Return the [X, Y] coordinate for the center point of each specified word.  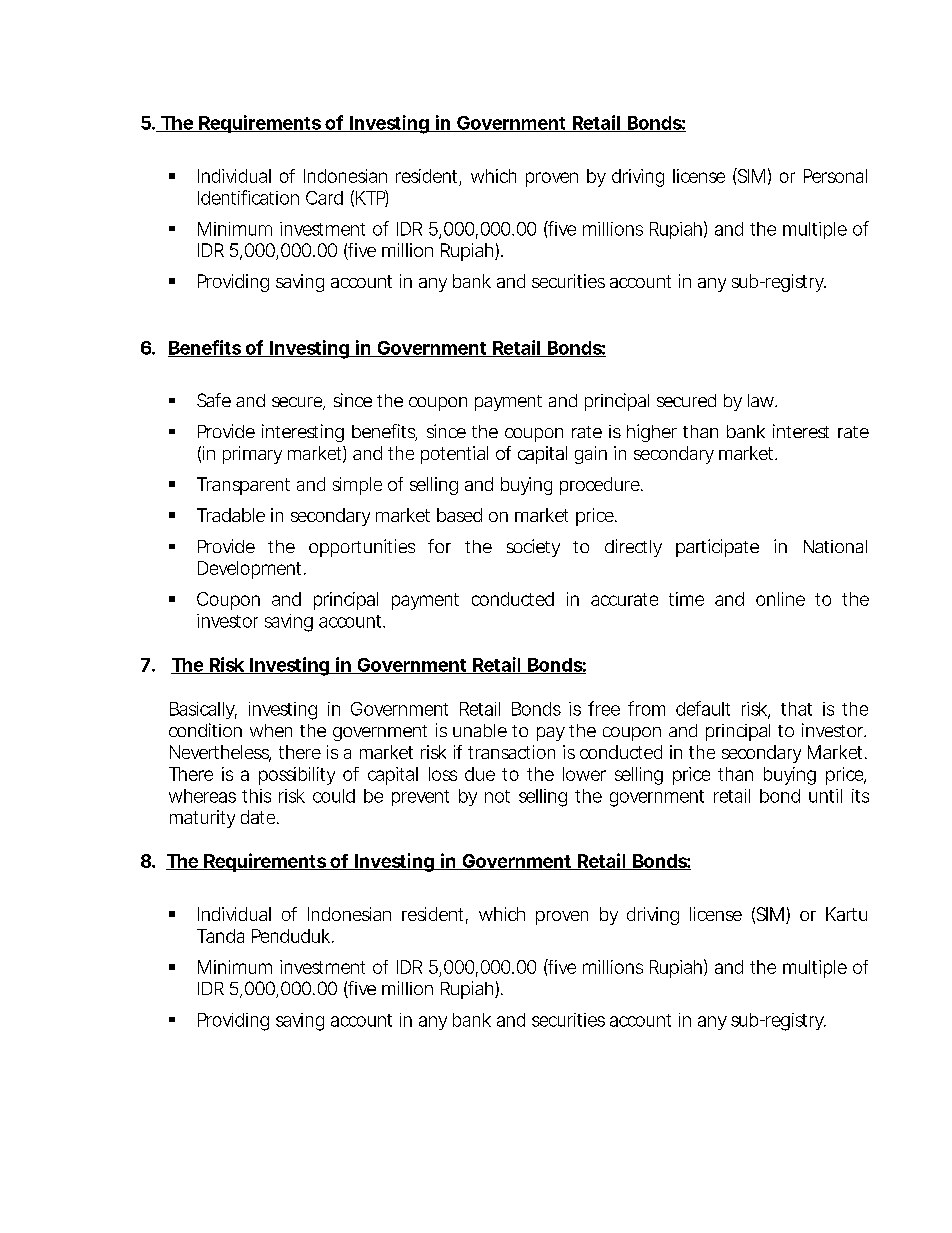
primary [252, 455]
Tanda [220, 936]
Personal [835, 176]
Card [324, 198]
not [497, 796]
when [271, 730]
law [762, 400]
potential [454, 455]
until [825, 796]
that [796, 709]
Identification [248, 197]
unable [480, 730]
